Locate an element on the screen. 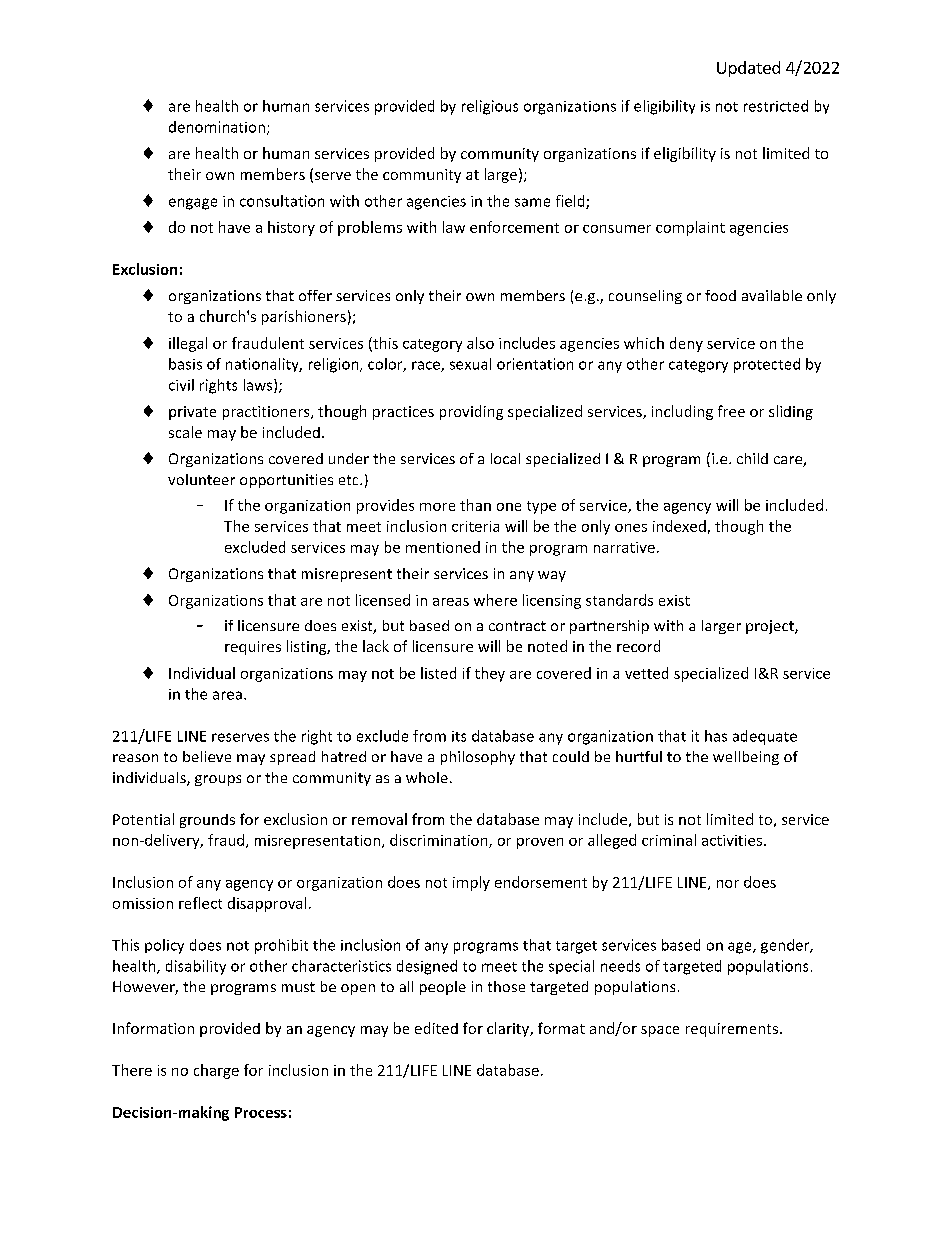 The width and height of the screenshot is (952, 1233). illegal is located at coordinates (188, 344).
